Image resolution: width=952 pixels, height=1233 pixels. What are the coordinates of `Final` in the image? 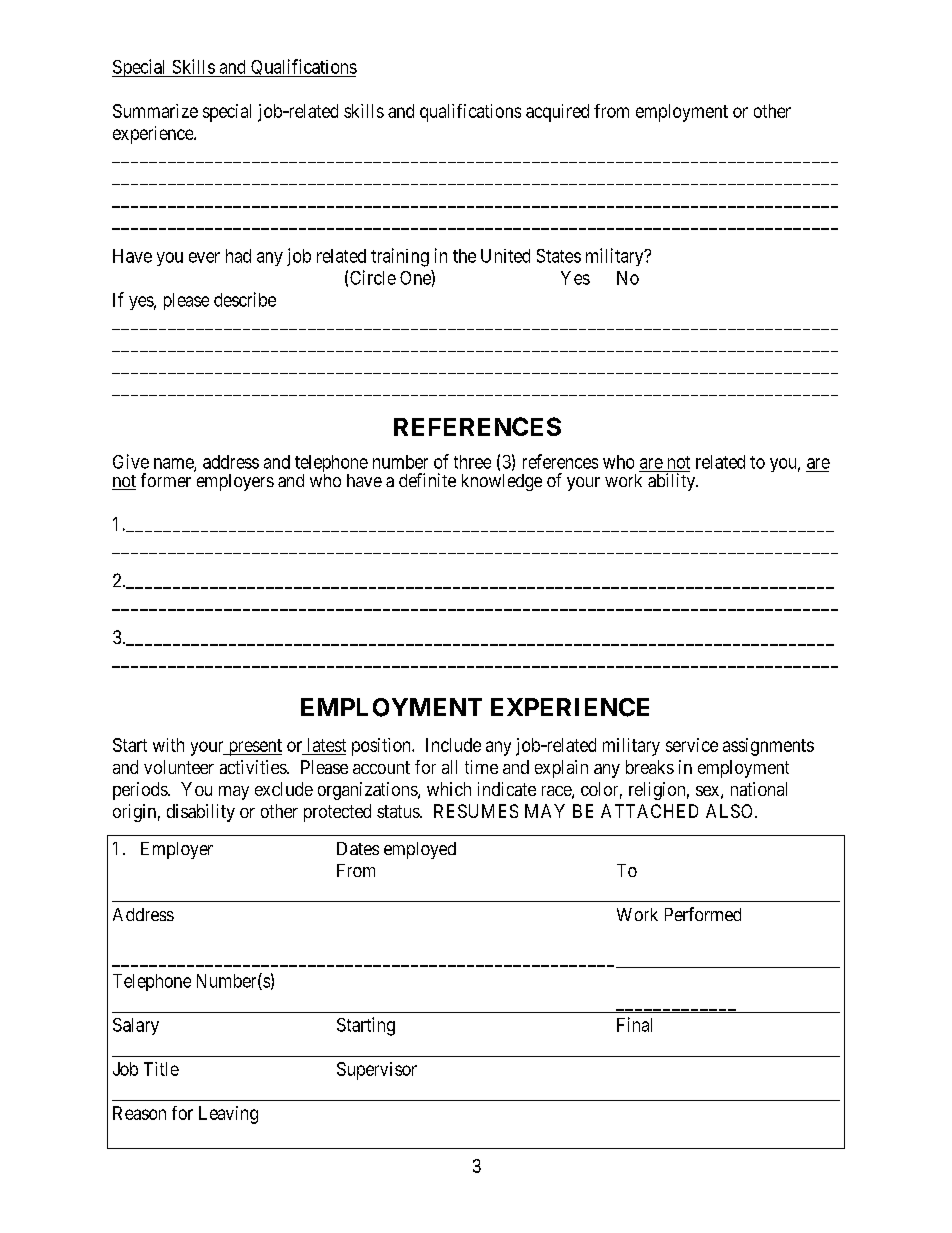 It's located at (634, 1024).
